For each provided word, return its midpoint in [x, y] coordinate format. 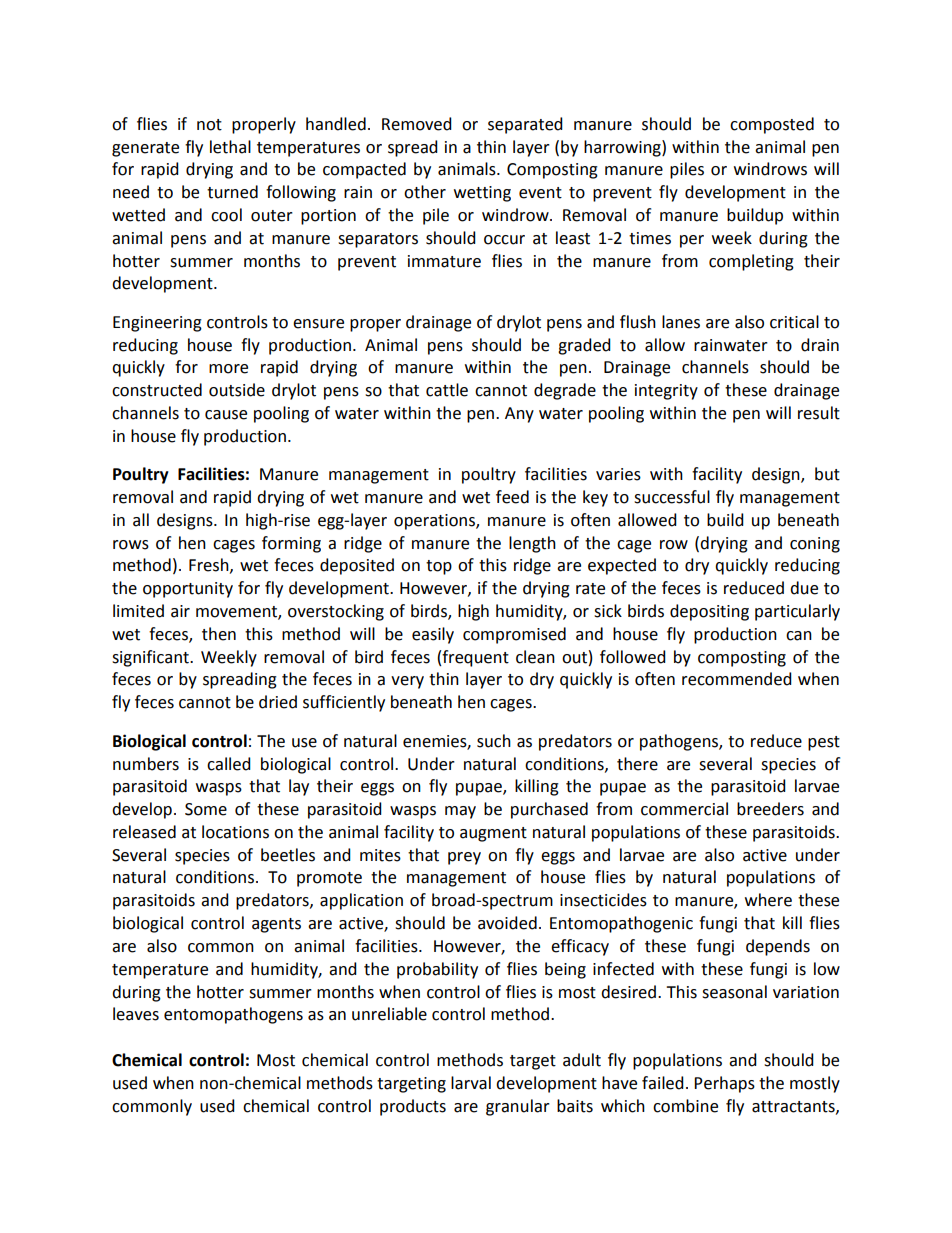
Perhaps [724, 1084]
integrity [666, 392]
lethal [230, 147]
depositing [709, 612]
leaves [136, 1014]
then [219, 634]
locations [235, 832]
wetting [482, 194]
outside [237, 390]
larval [471, 1083]
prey [464, 858]
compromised [514, 635]
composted [772, 125]
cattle [447, 390]
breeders [770, 809]
